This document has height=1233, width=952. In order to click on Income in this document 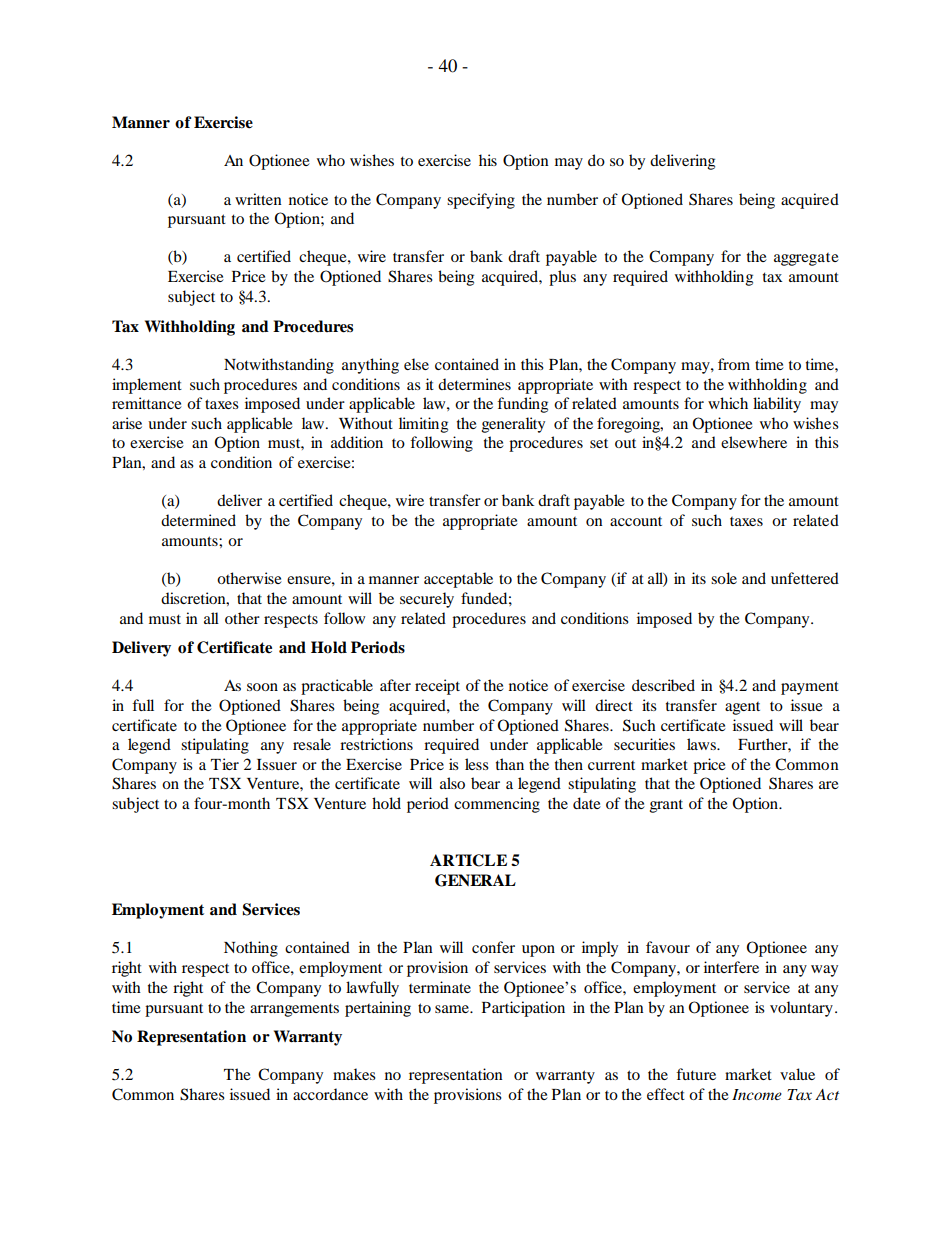, I will do `click(757, 1094)`.
